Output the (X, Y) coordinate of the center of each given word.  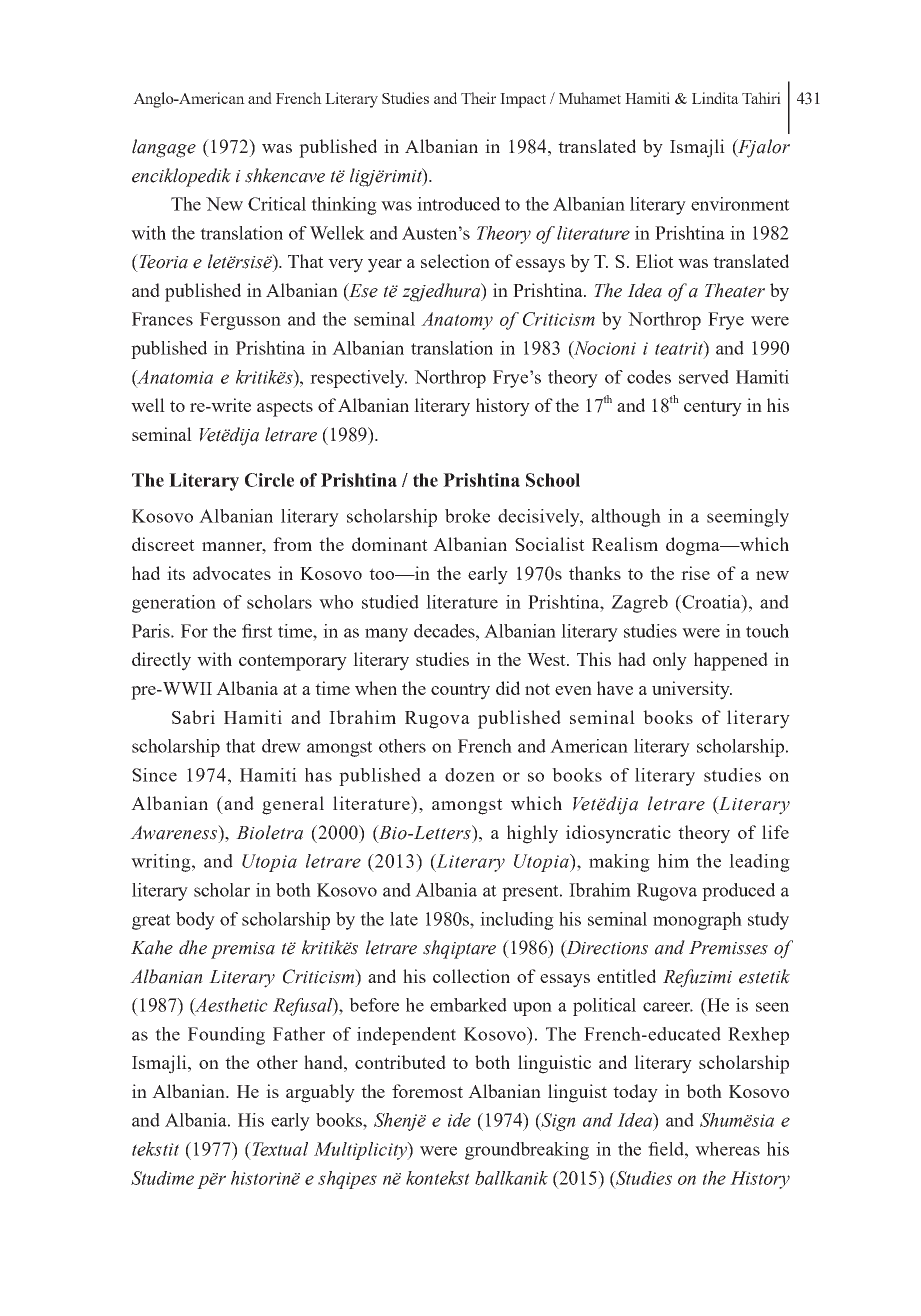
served (704, 377)
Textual (279, 1149)
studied (390, 602)
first (257, 631)
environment (740, 204)
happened (731, 661)
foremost (427, 1091)
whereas (727, 1149)
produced (738, 892)
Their (478, 98)
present (531, 893)
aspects (285, 408)
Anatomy (457, 321)
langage (164, 148)
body (195, 921)
